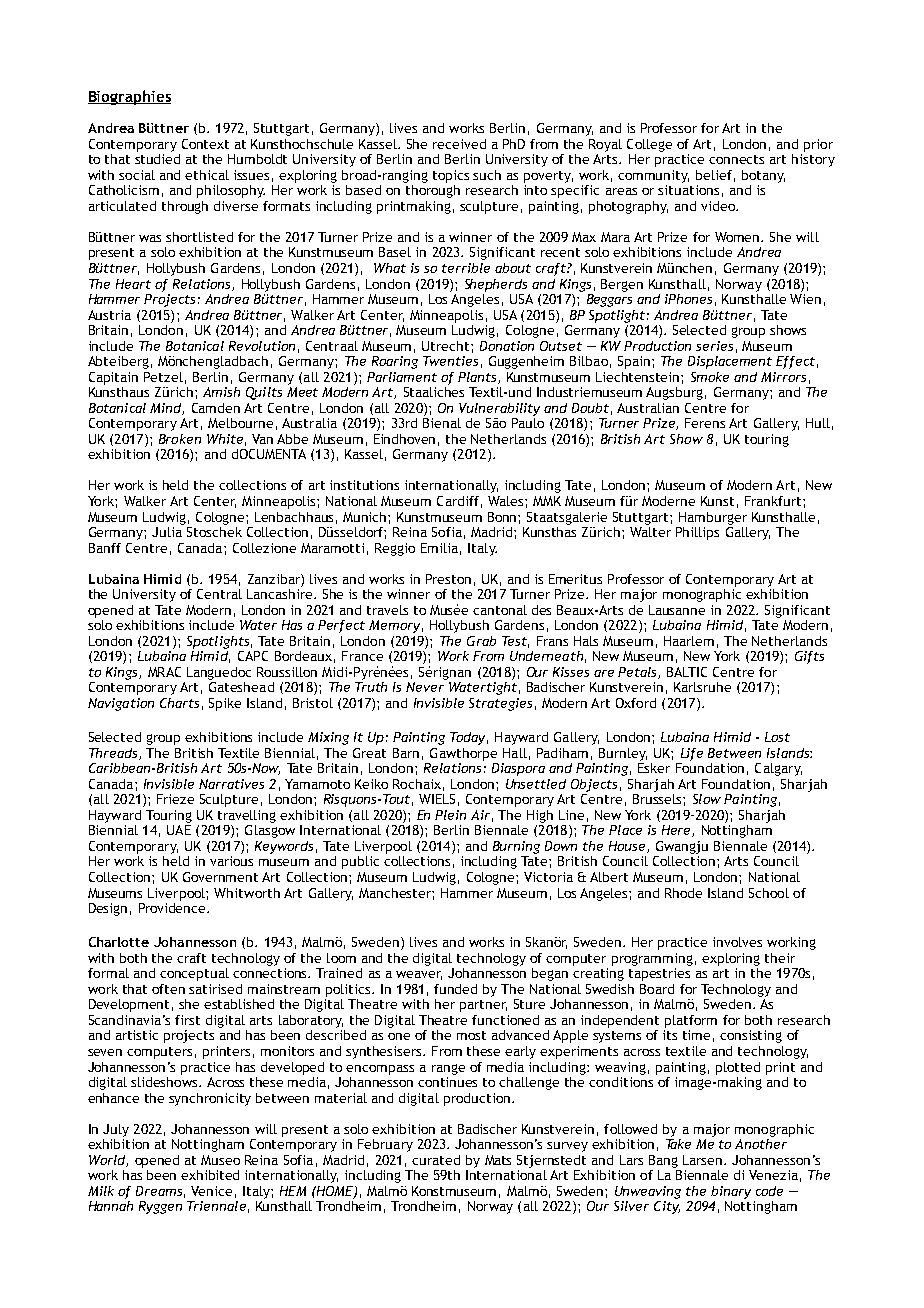 Image resolution: width=924 pixels, height=1308 pixels. Describe the element at coordinates (459, 144) in the page. I see `received` at that location.
